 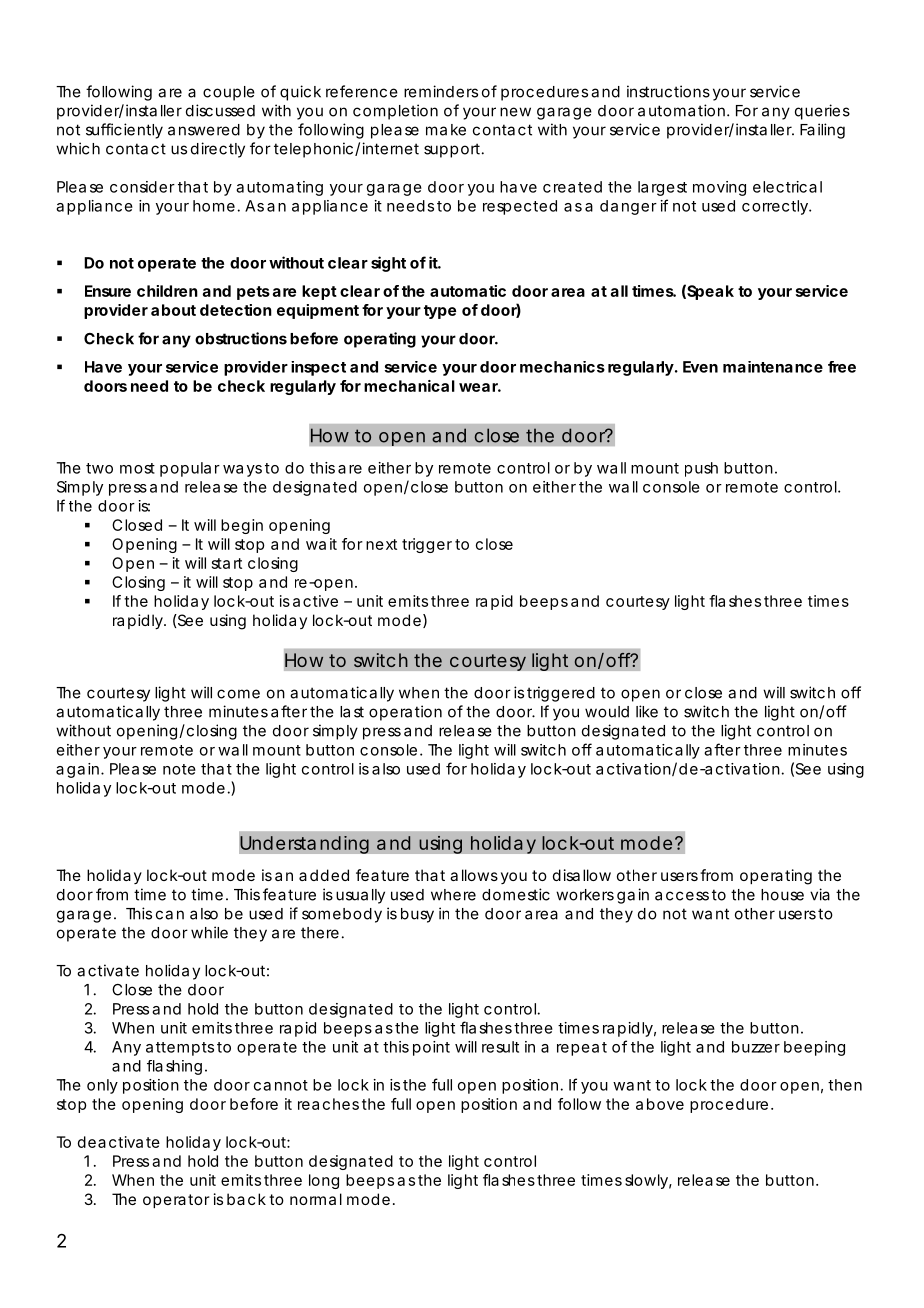 I want to click on like, so click(x=647, y=711).
